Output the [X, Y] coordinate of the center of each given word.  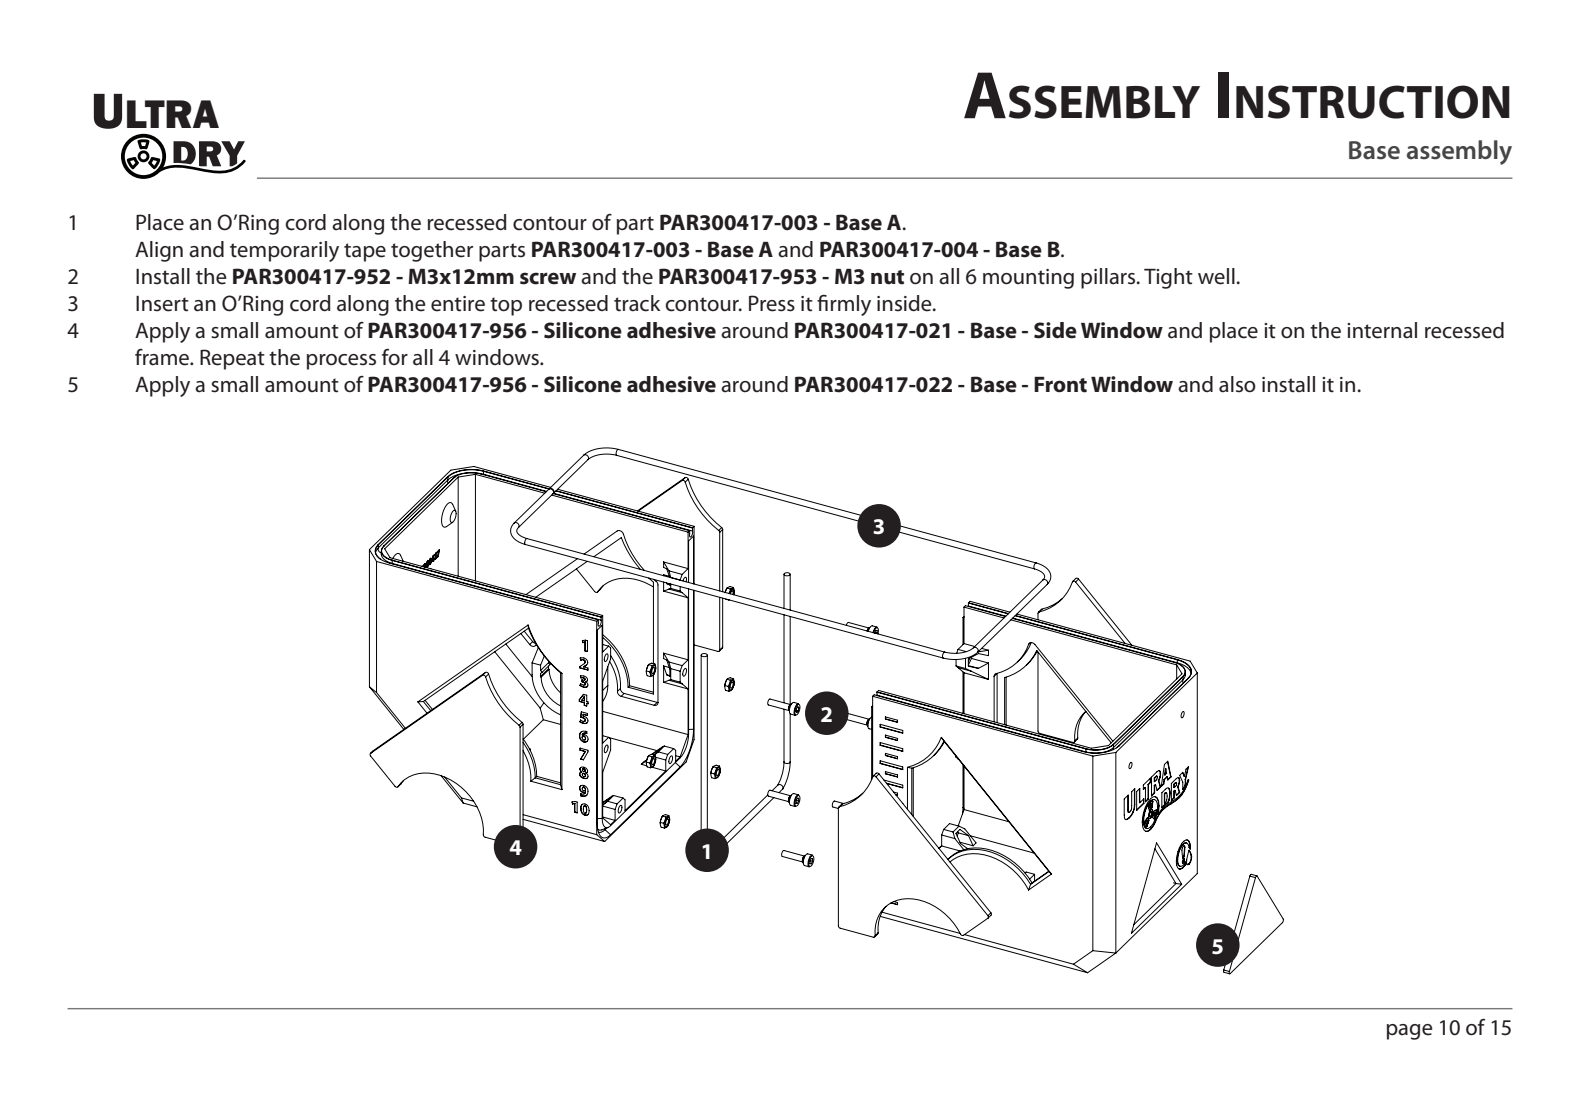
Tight [1168, 278]
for [395, 357]
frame [163, 357]
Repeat [232, 359]
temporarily [284, 251]
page [1410, 1032]
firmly [844, 305]
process [341, 362]
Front [1060, 385]
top [506, 306]
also [1237, 384]
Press [772, 303]
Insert [162, 304]
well [1216, 276]
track [637, 303]
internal [1382, 330]
